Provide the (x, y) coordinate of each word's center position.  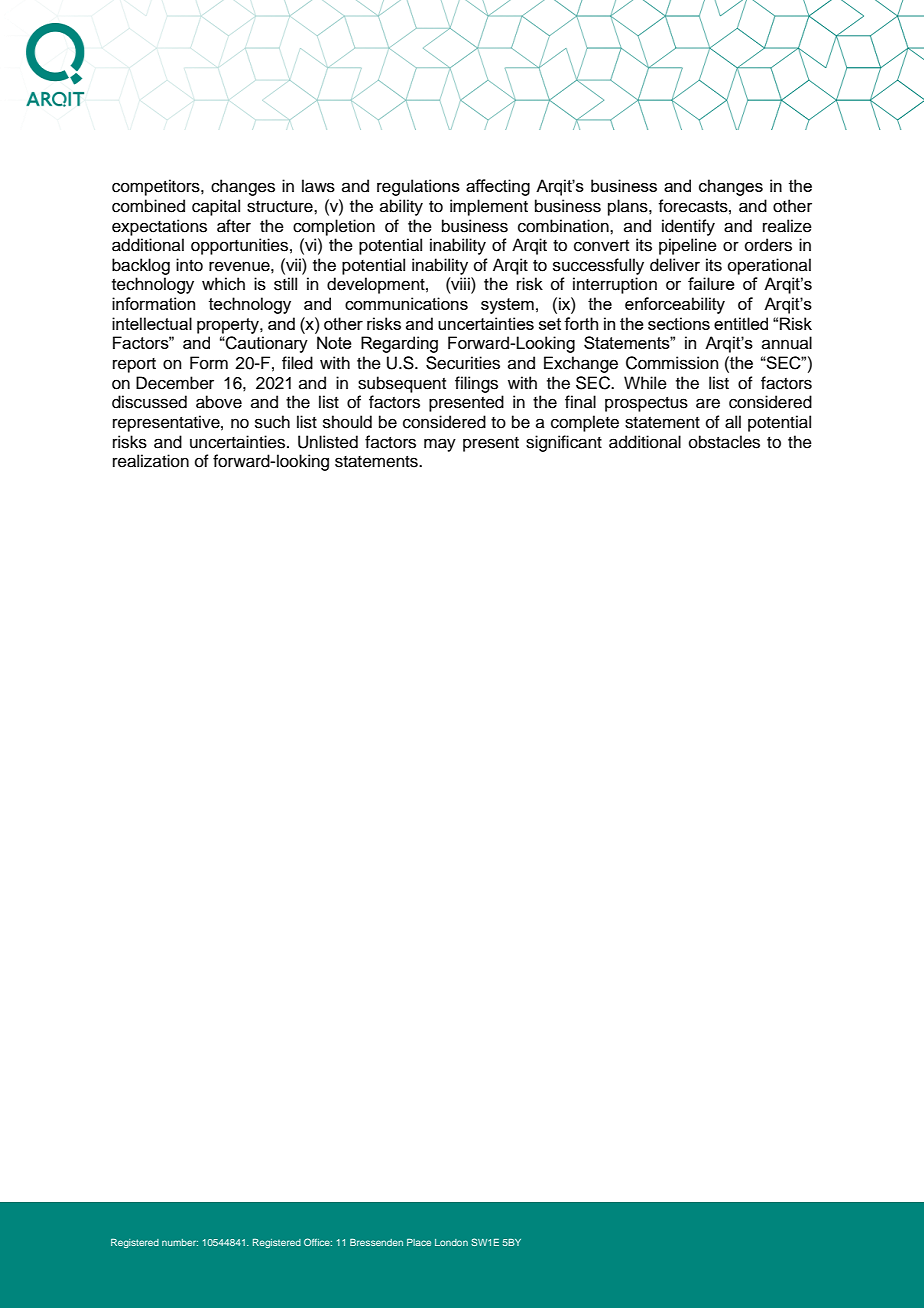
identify (688, 227)
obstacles (724, 442)
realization (151, 461)
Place (419, 1242)
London (451, 1242)
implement (489, 207)
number (180, 1242)
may (440, 445)
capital (216, 207)
